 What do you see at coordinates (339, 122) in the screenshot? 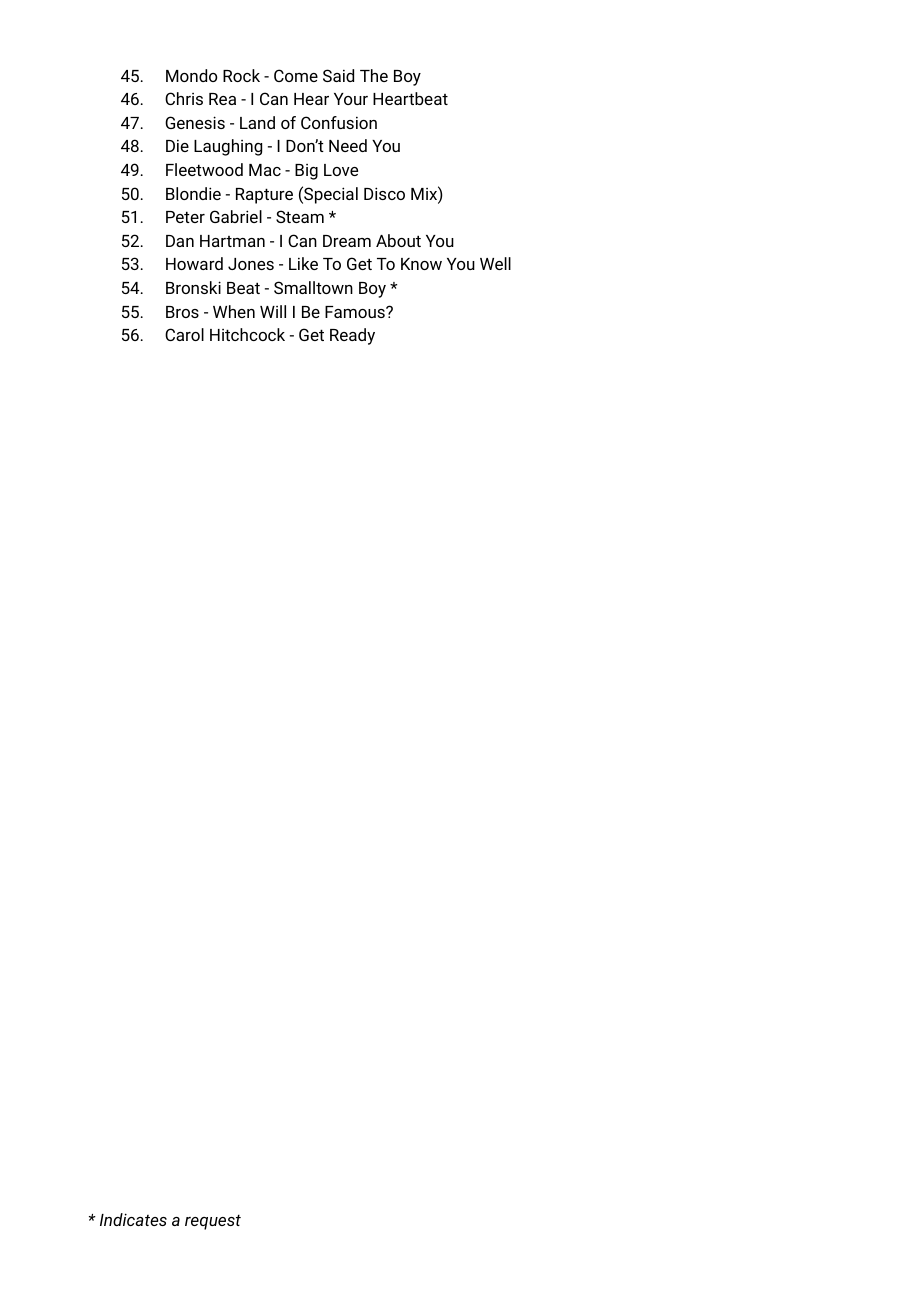
I see `Confusion` at bounding box center [339, 122].
